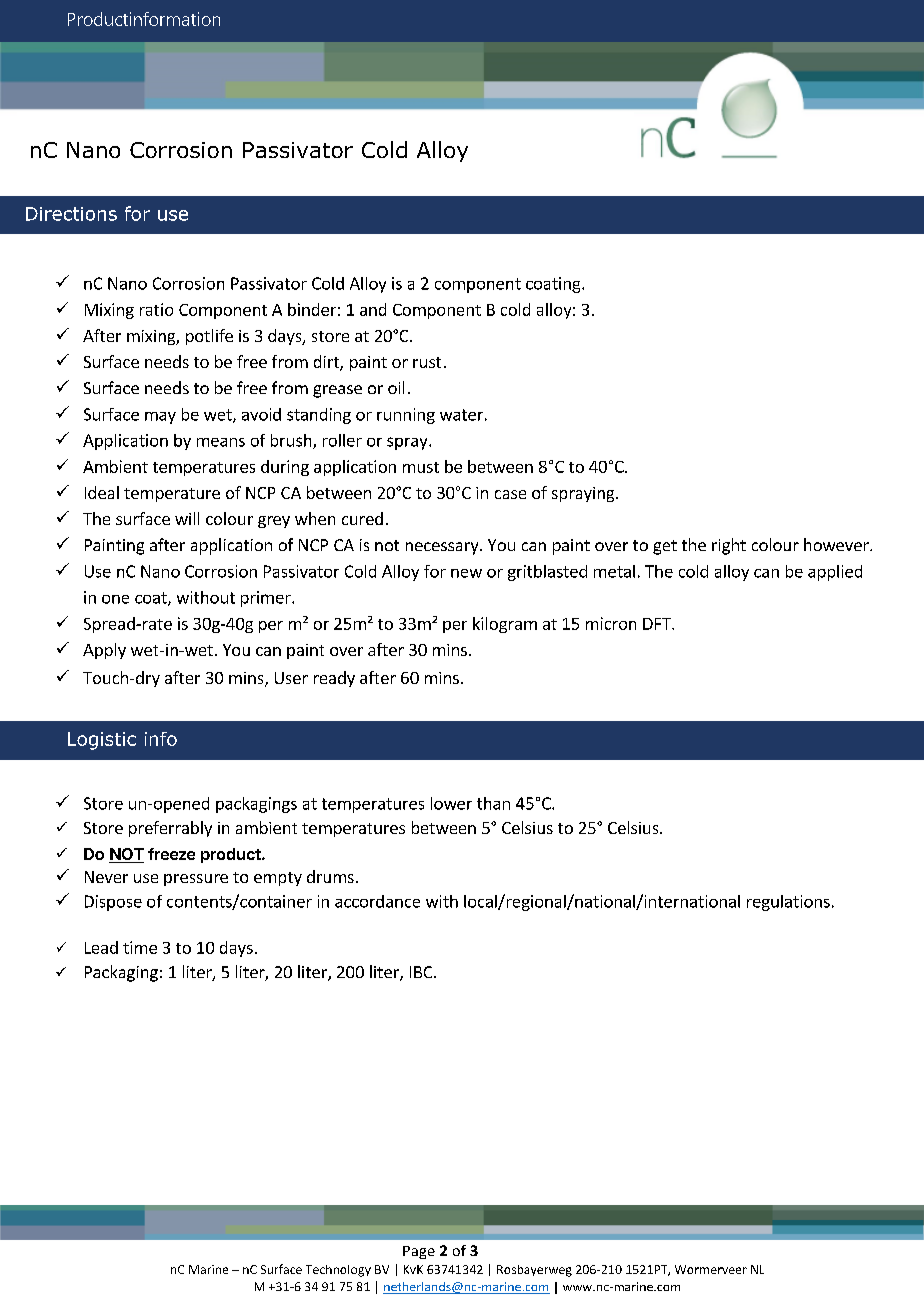 This document has height=1308, width=924. Describe the element at coordinates (156, 309) in the document. I see `ratio` at that location.
